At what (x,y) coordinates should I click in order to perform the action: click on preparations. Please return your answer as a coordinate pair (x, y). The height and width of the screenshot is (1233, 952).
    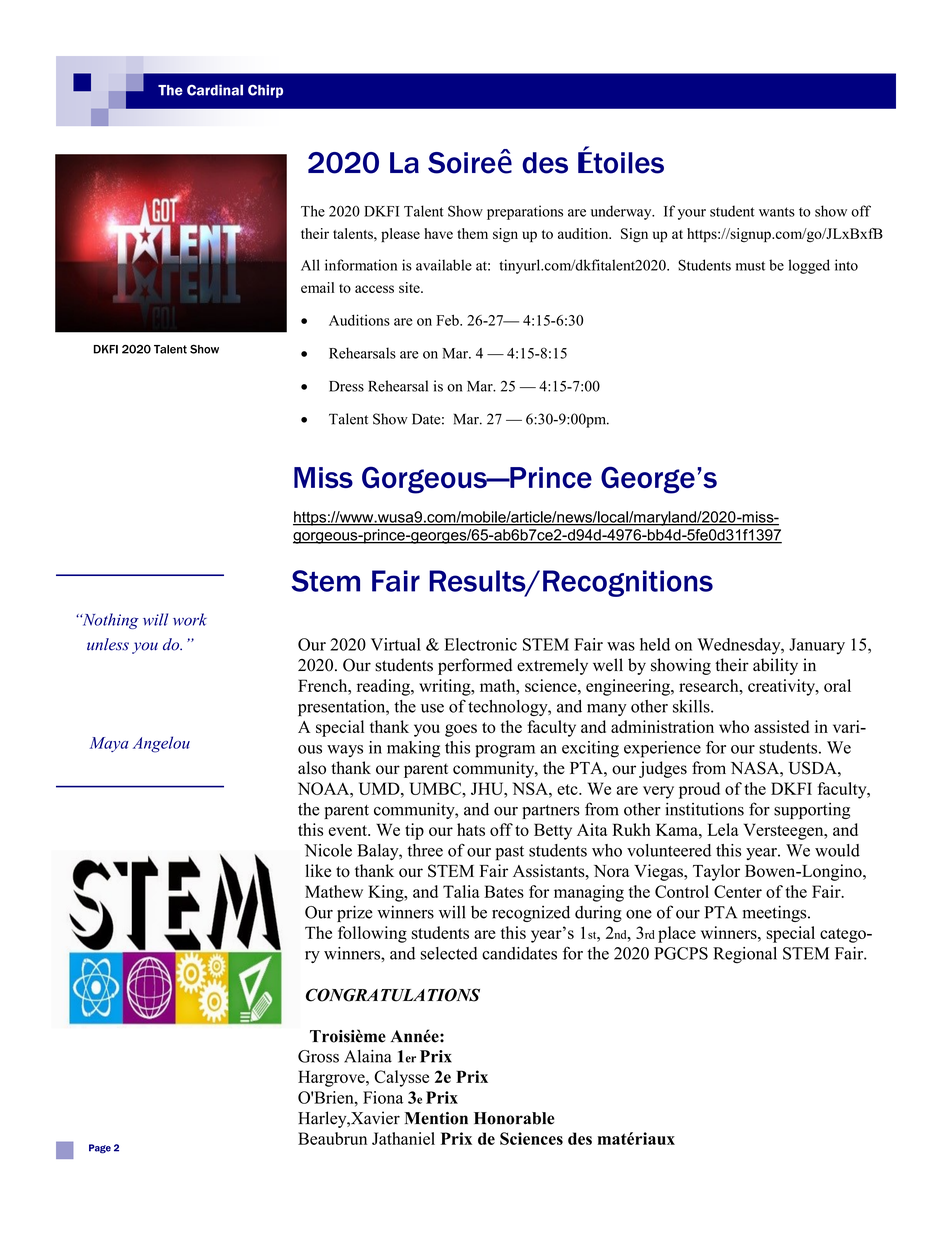
    Looking at the image, I should click on (525, 212).
